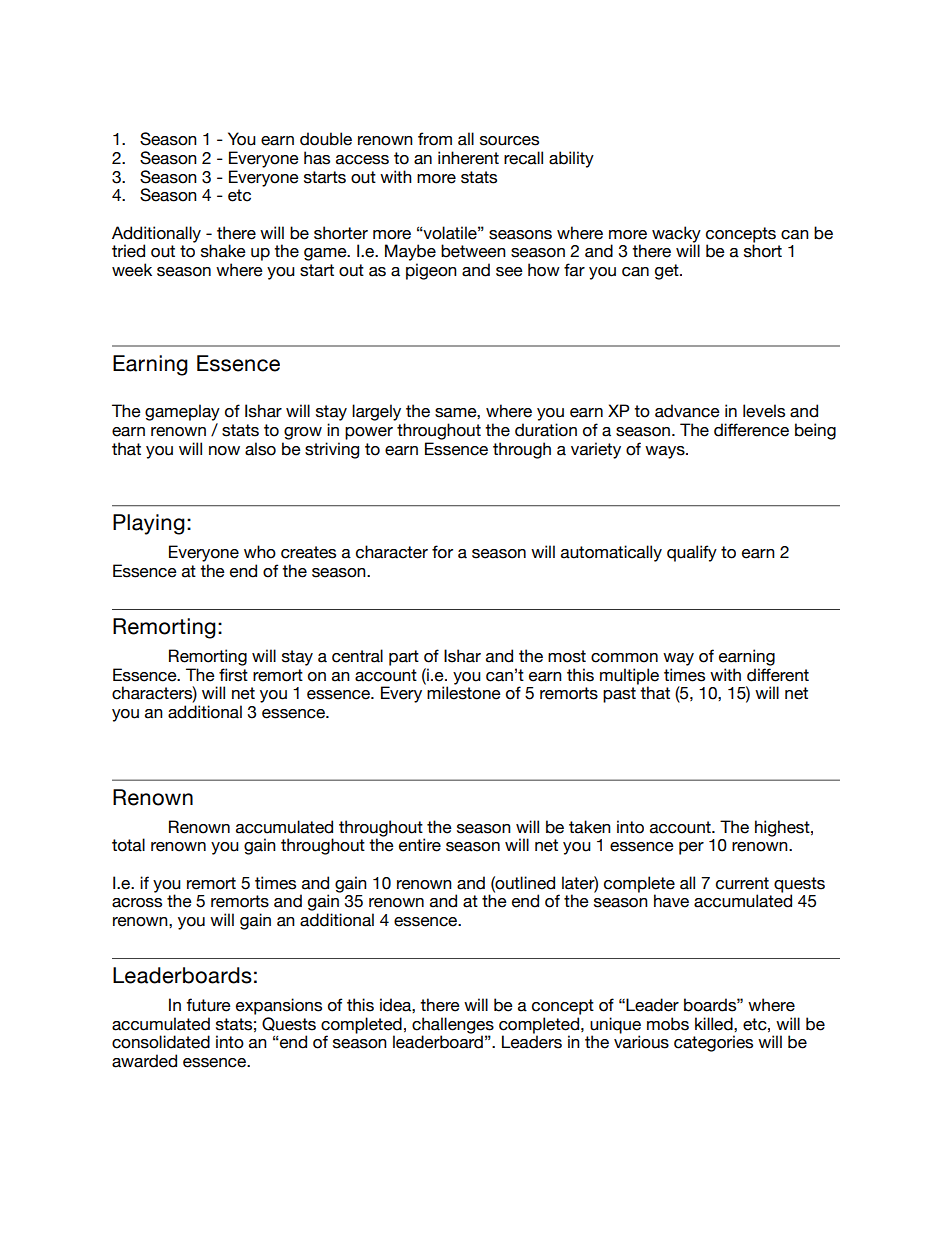 Image resolution: width=952 pixels, height=1233 pixels. I want to click on ways, so click(666, 452).
